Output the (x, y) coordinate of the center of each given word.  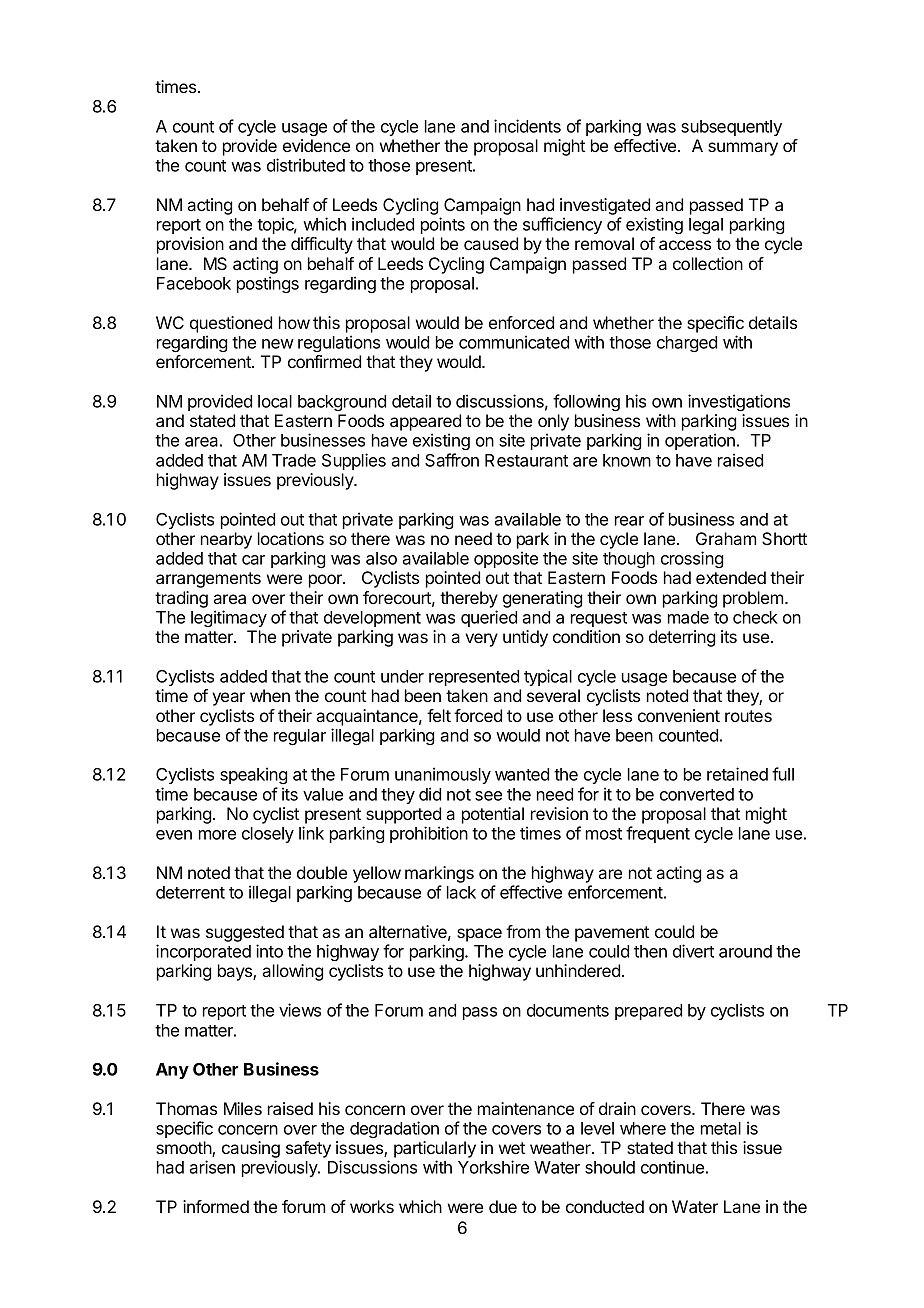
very (481, 640)
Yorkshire (493, 1167)
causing (251, 1151)
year (228, 699)
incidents (527, 126)
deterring (682, 638)
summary (743, 149)
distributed (306, 165)
